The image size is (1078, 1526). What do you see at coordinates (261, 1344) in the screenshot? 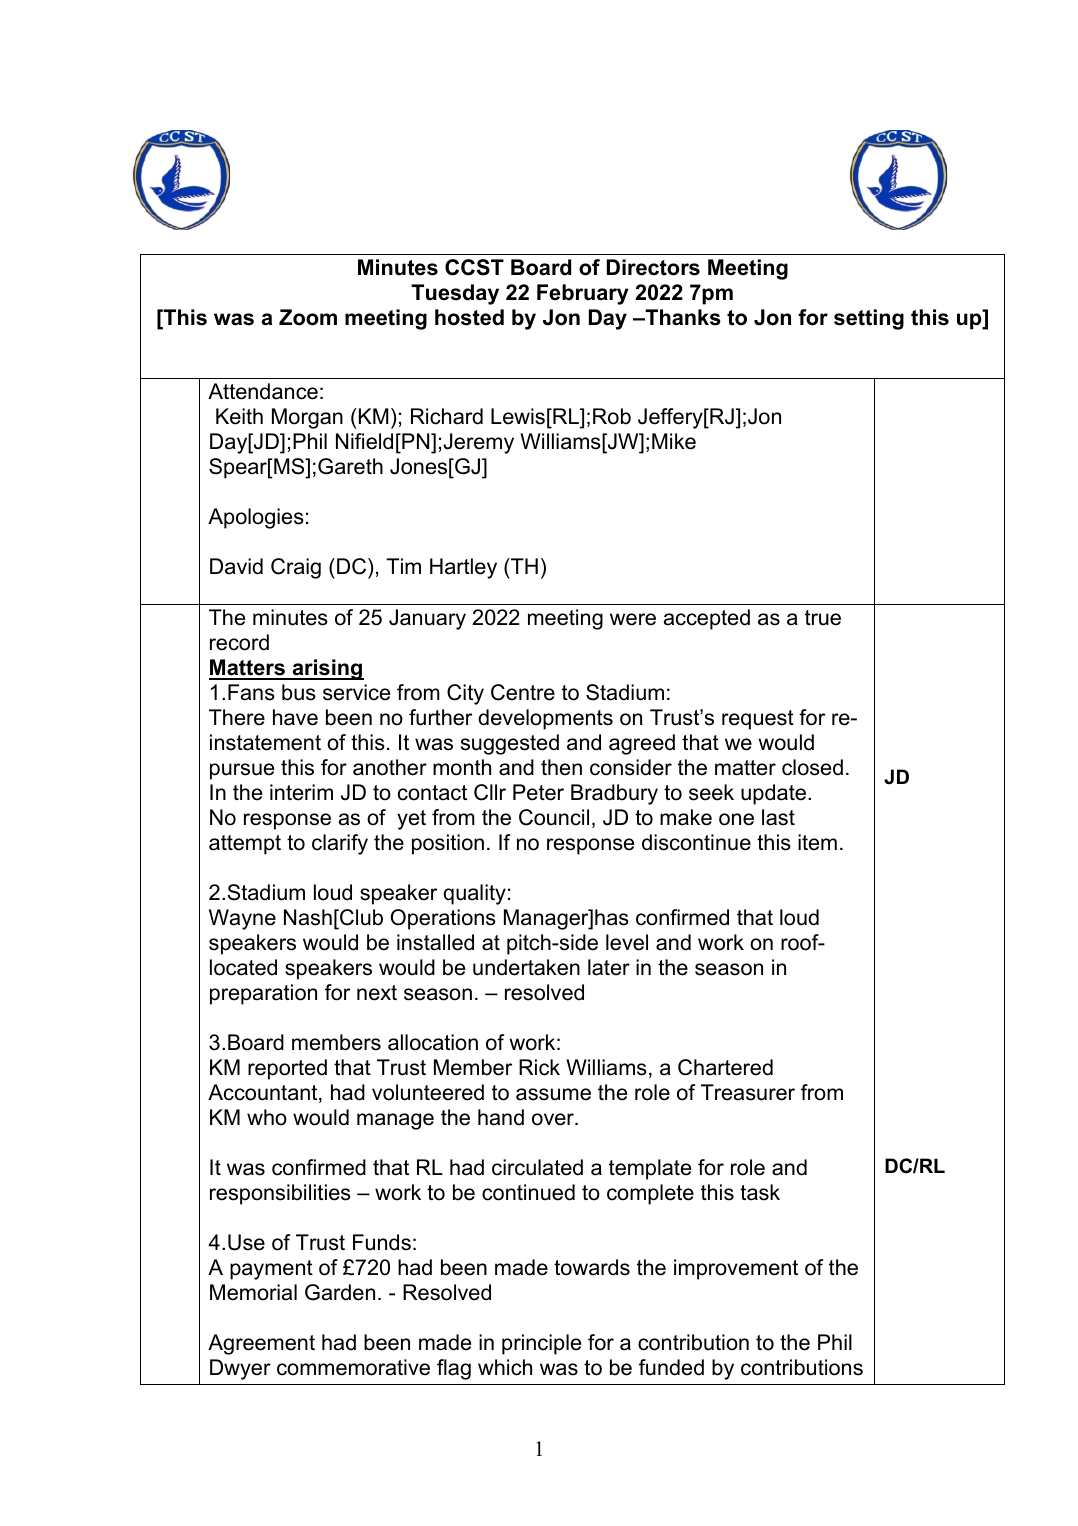
I see `Agreement` at bounding box center [261, 1344].
